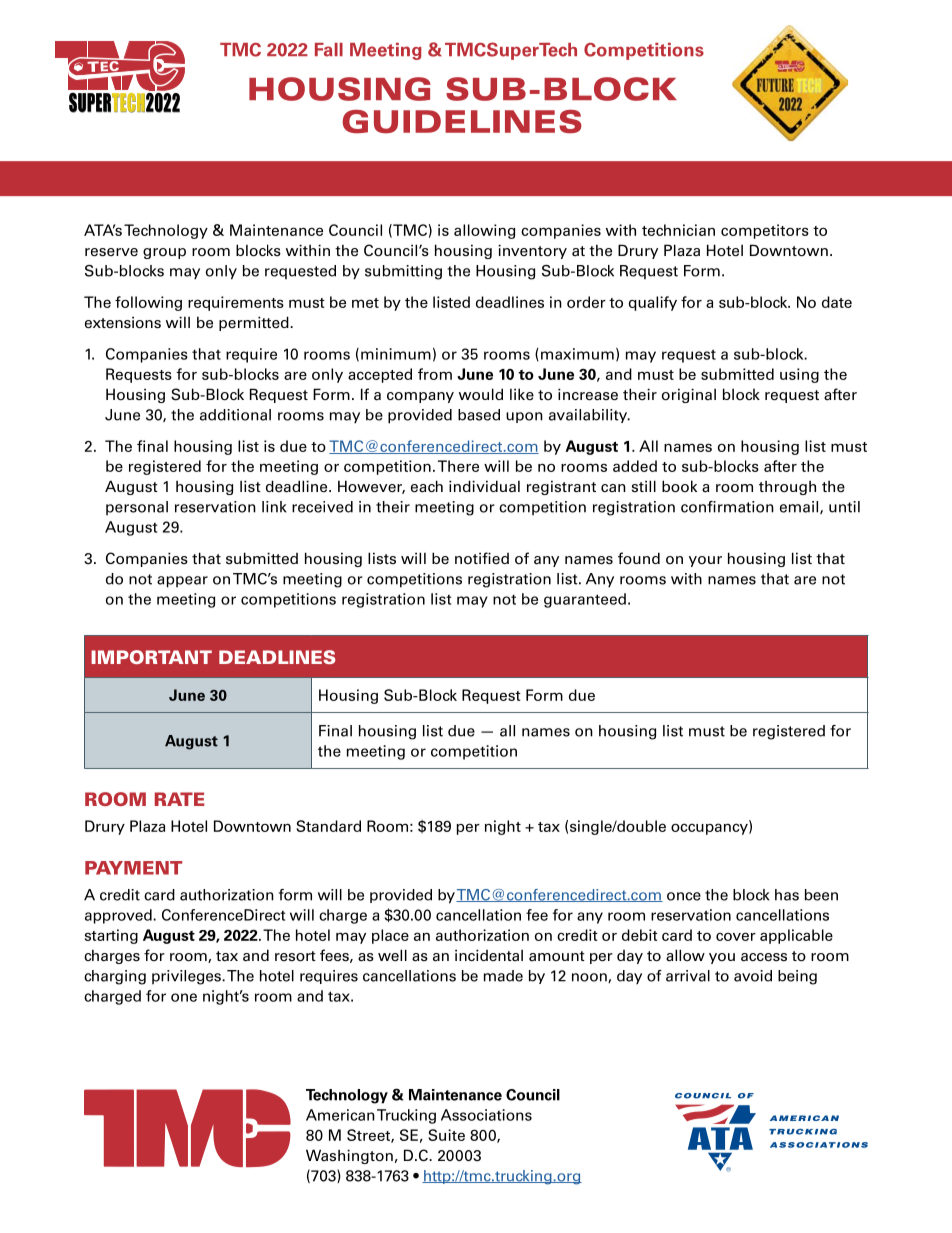 Image resolution: width=952 pixels, height=1233 pixels. I want to click on Associations, so click(486, 1115).
